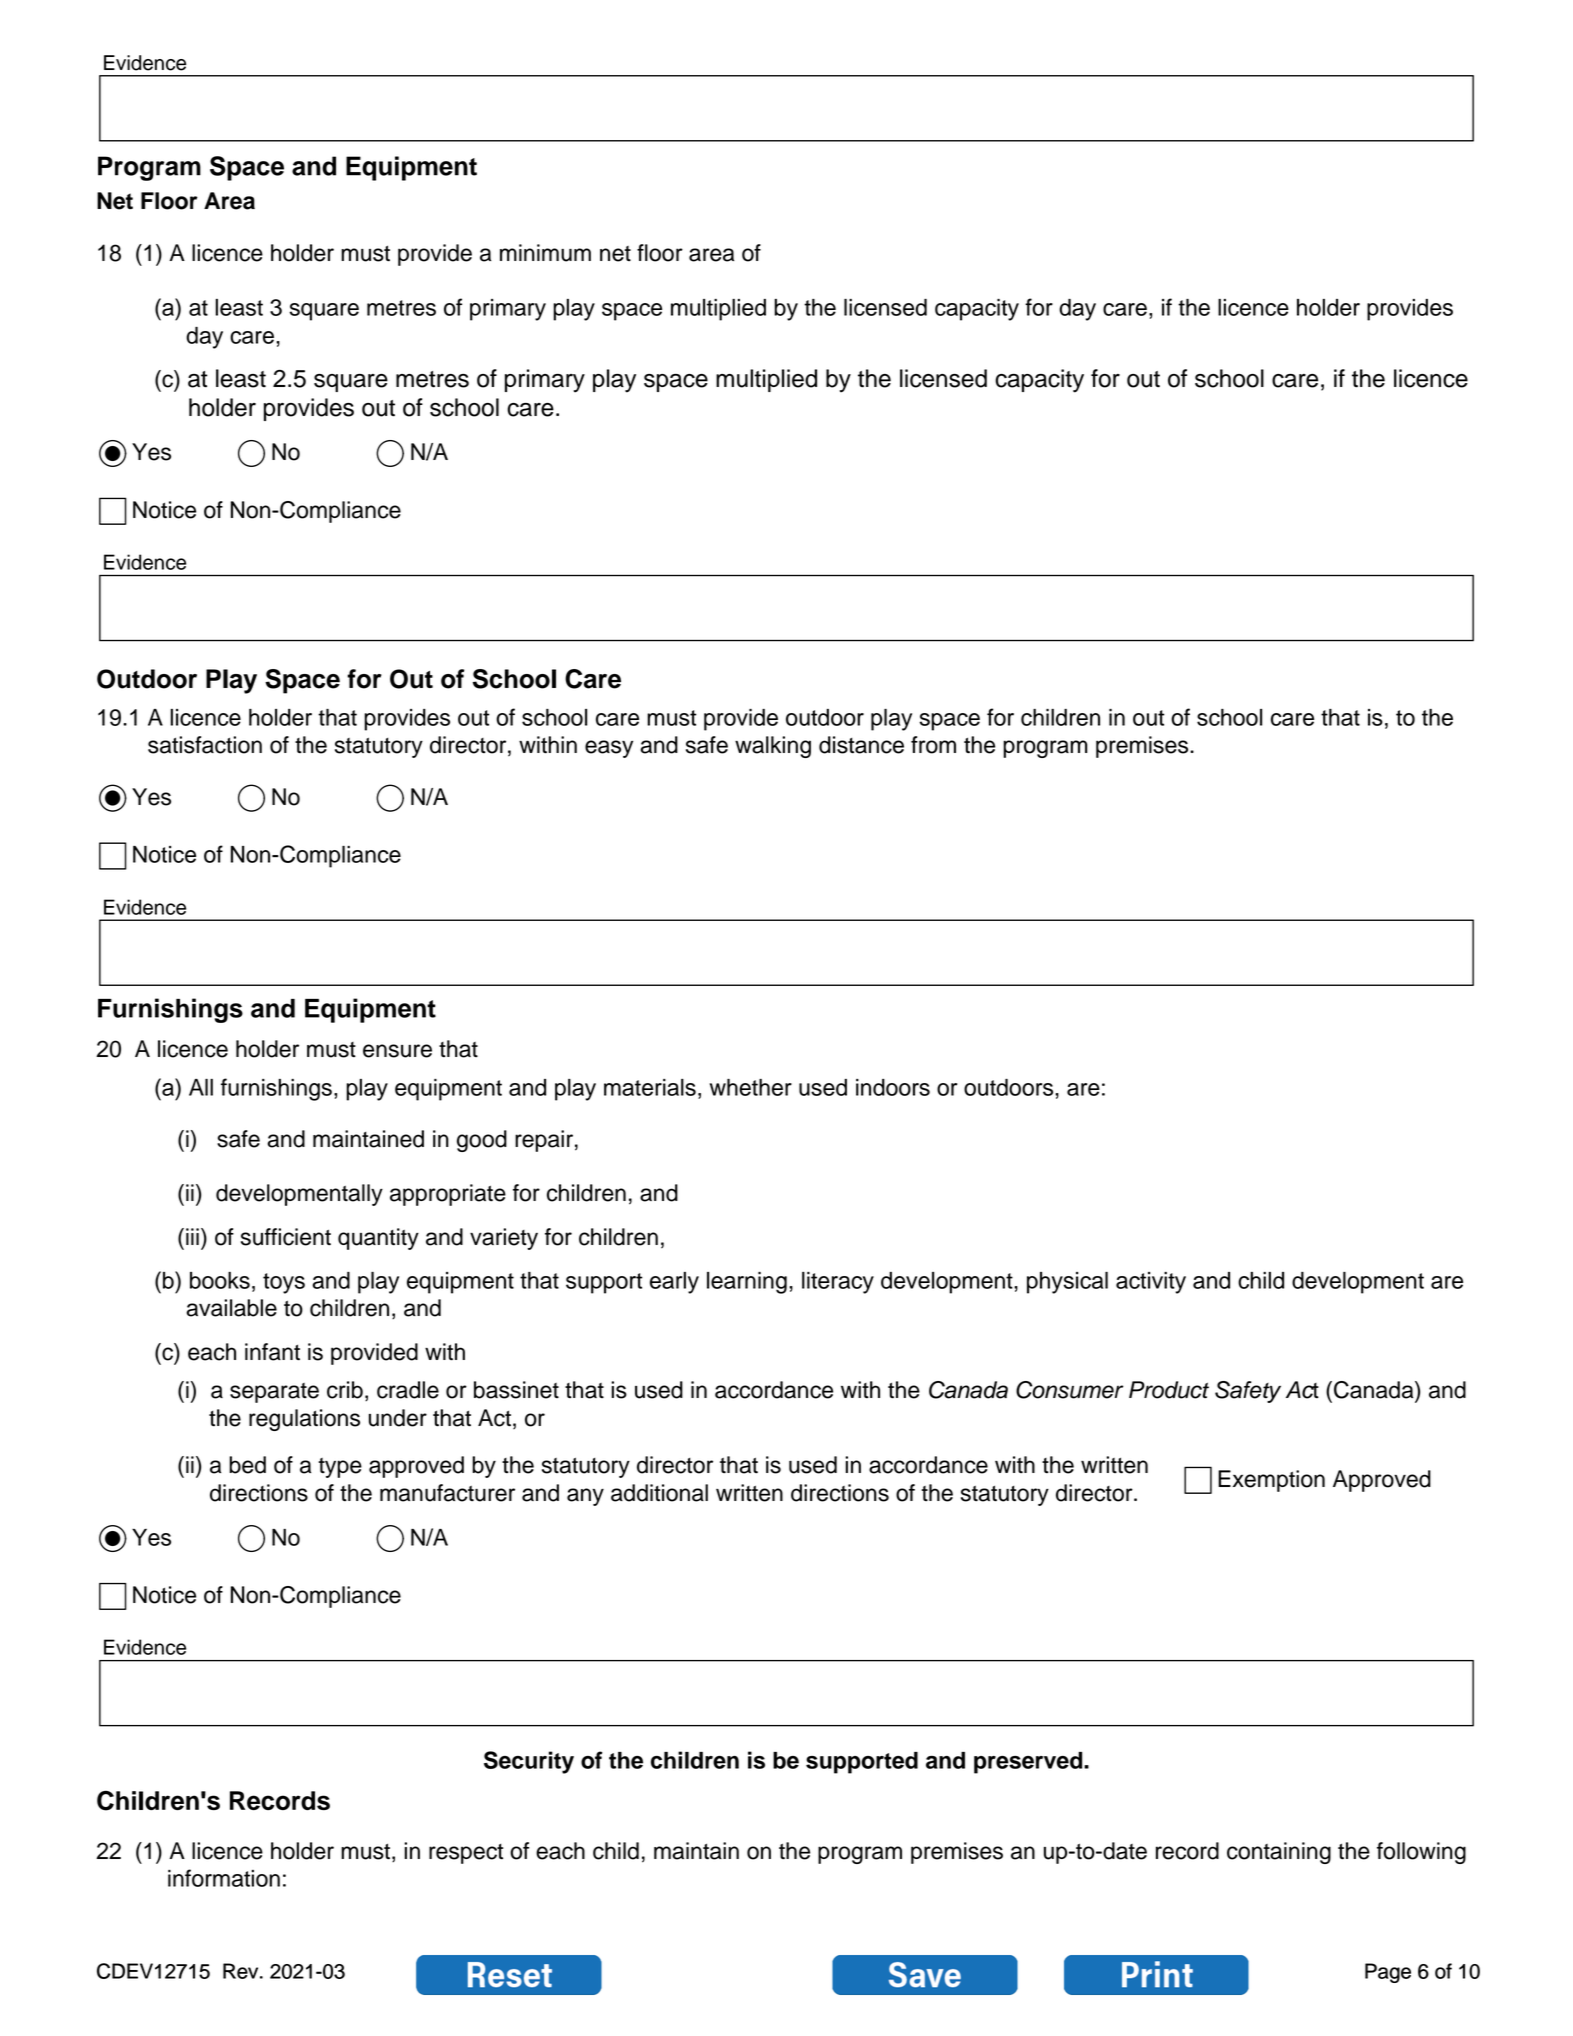  What do you see at coordinates (861, 745) in the page?
I see `distance` at bounding box center [861, 745].
